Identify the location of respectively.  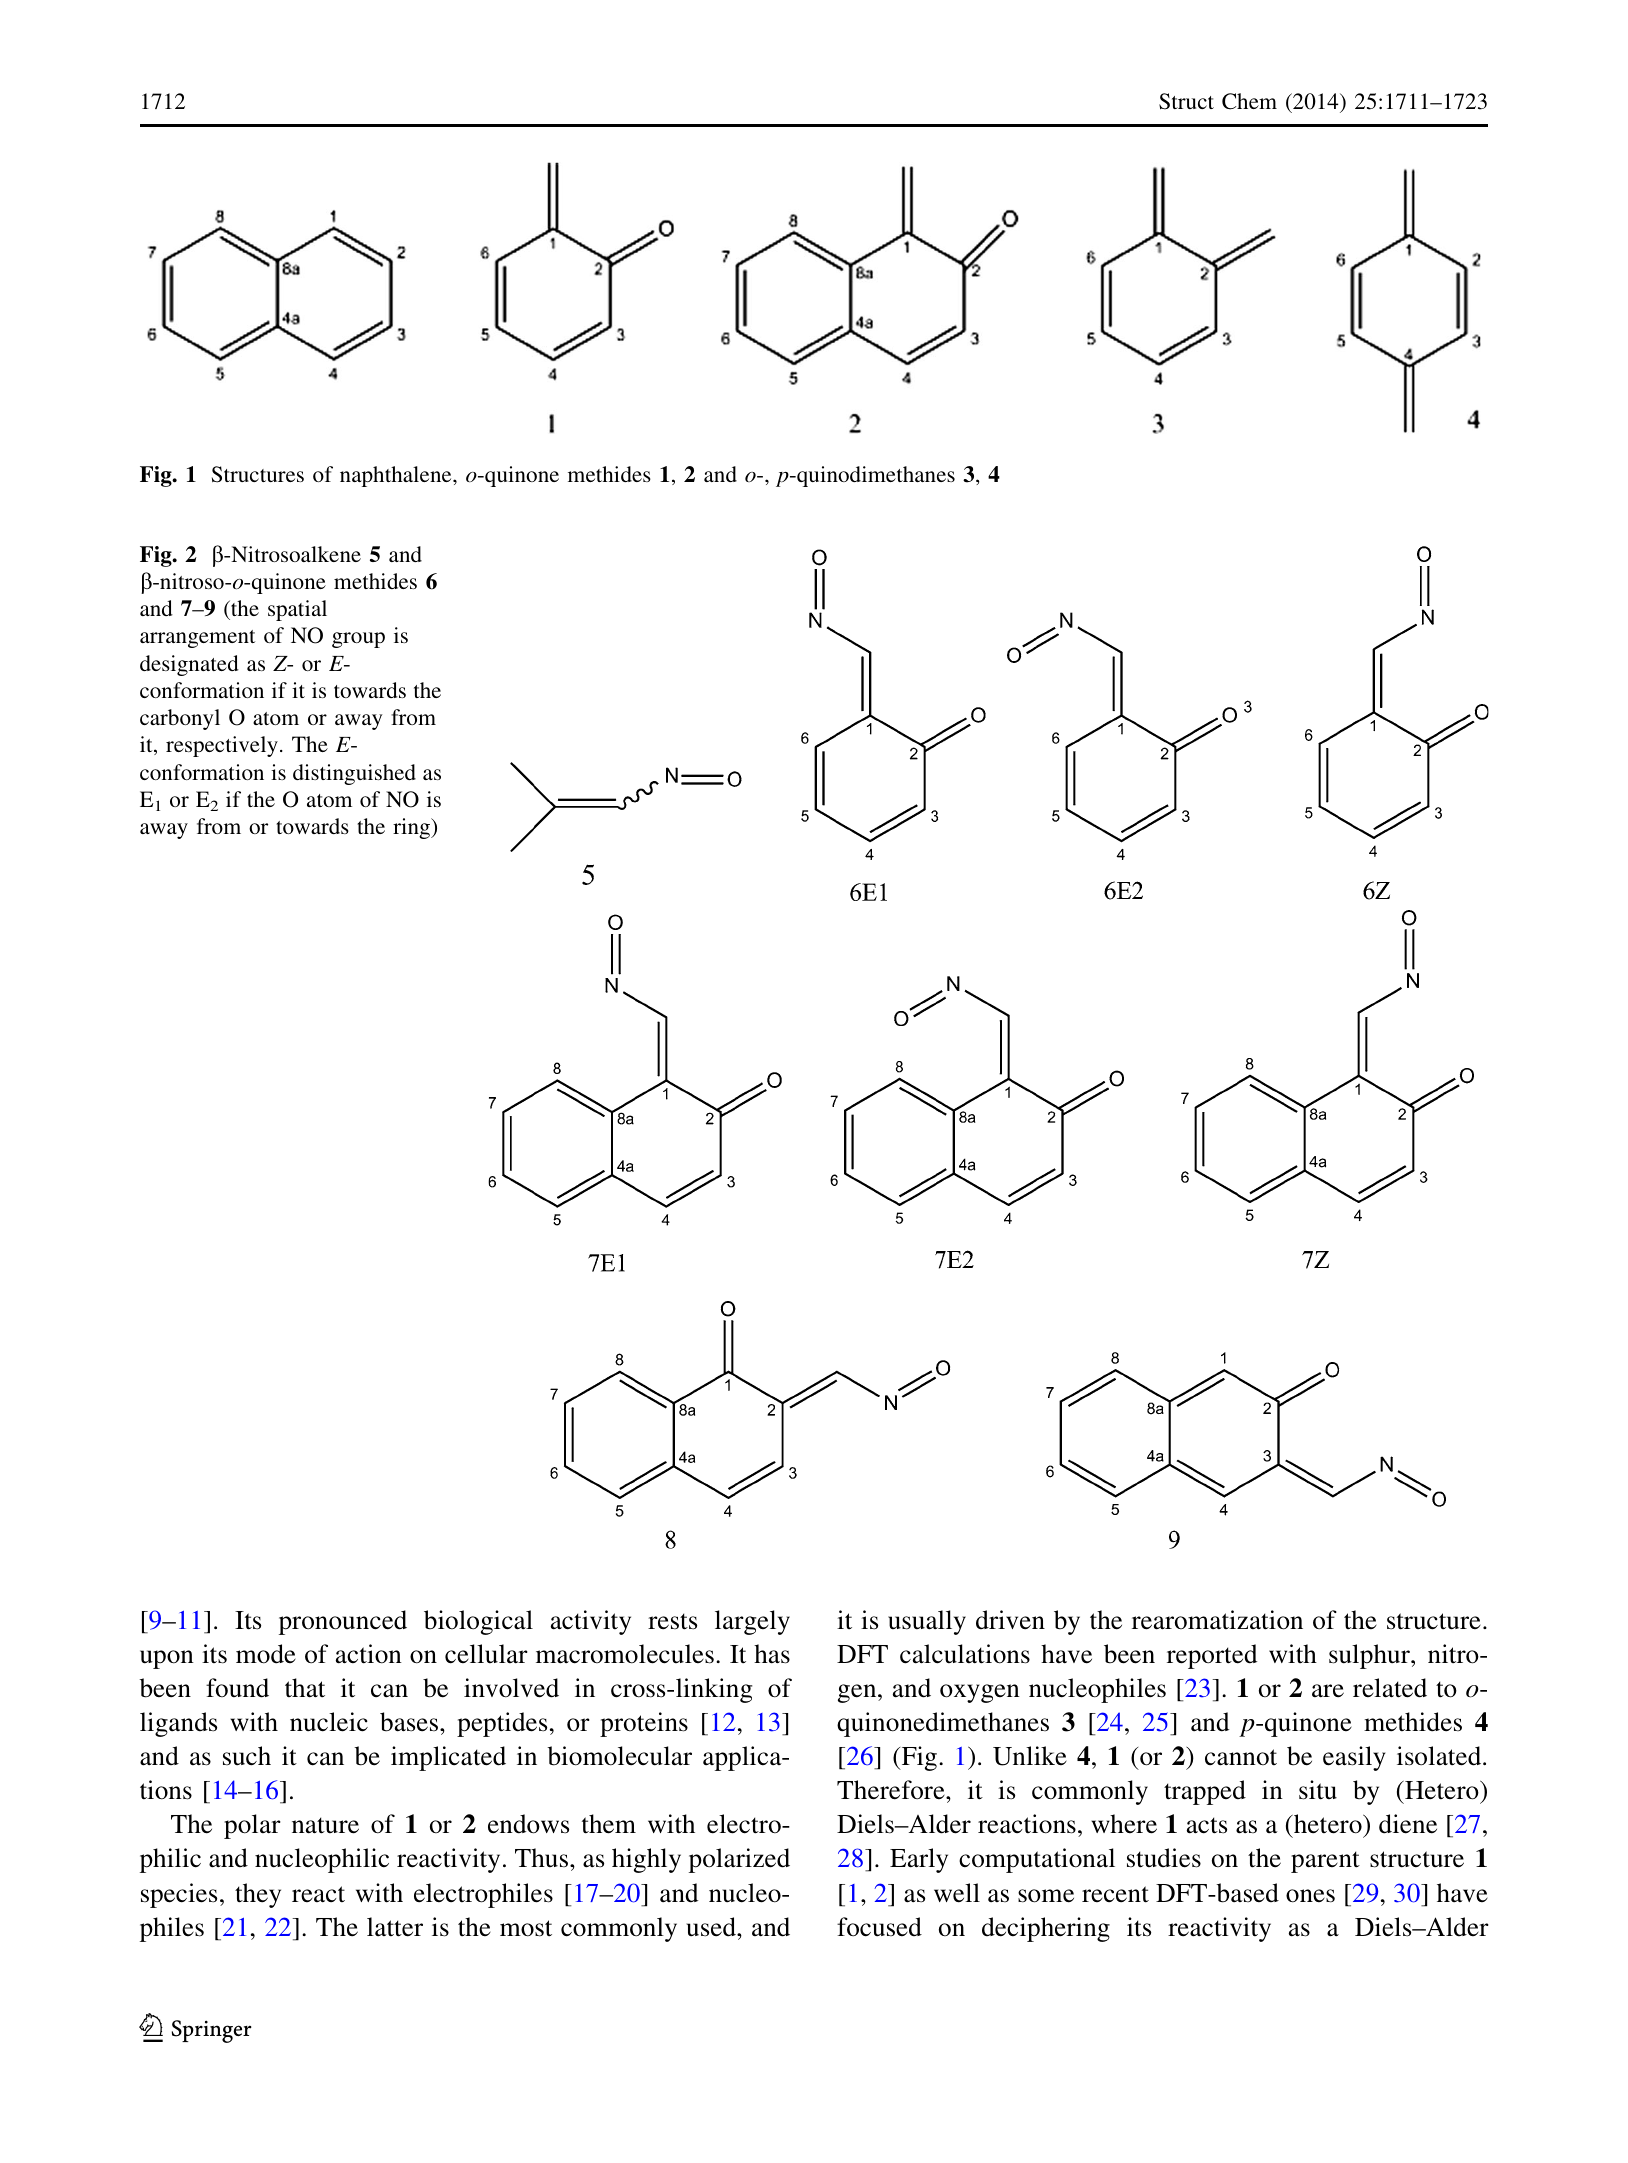
(222, 746).
